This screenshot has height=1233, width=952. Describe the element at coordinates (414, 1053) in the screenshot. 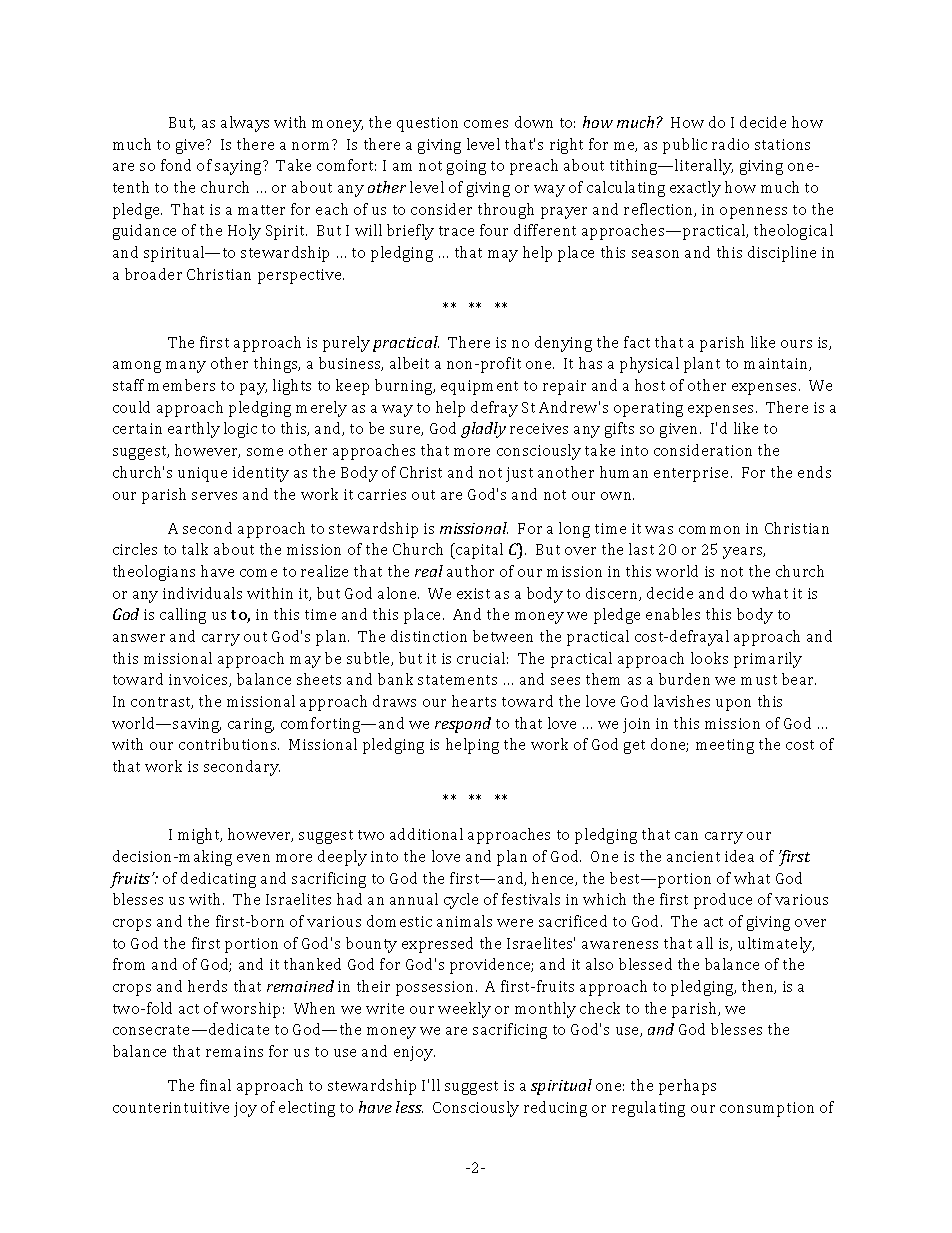

I see `enjoy` at that location.
